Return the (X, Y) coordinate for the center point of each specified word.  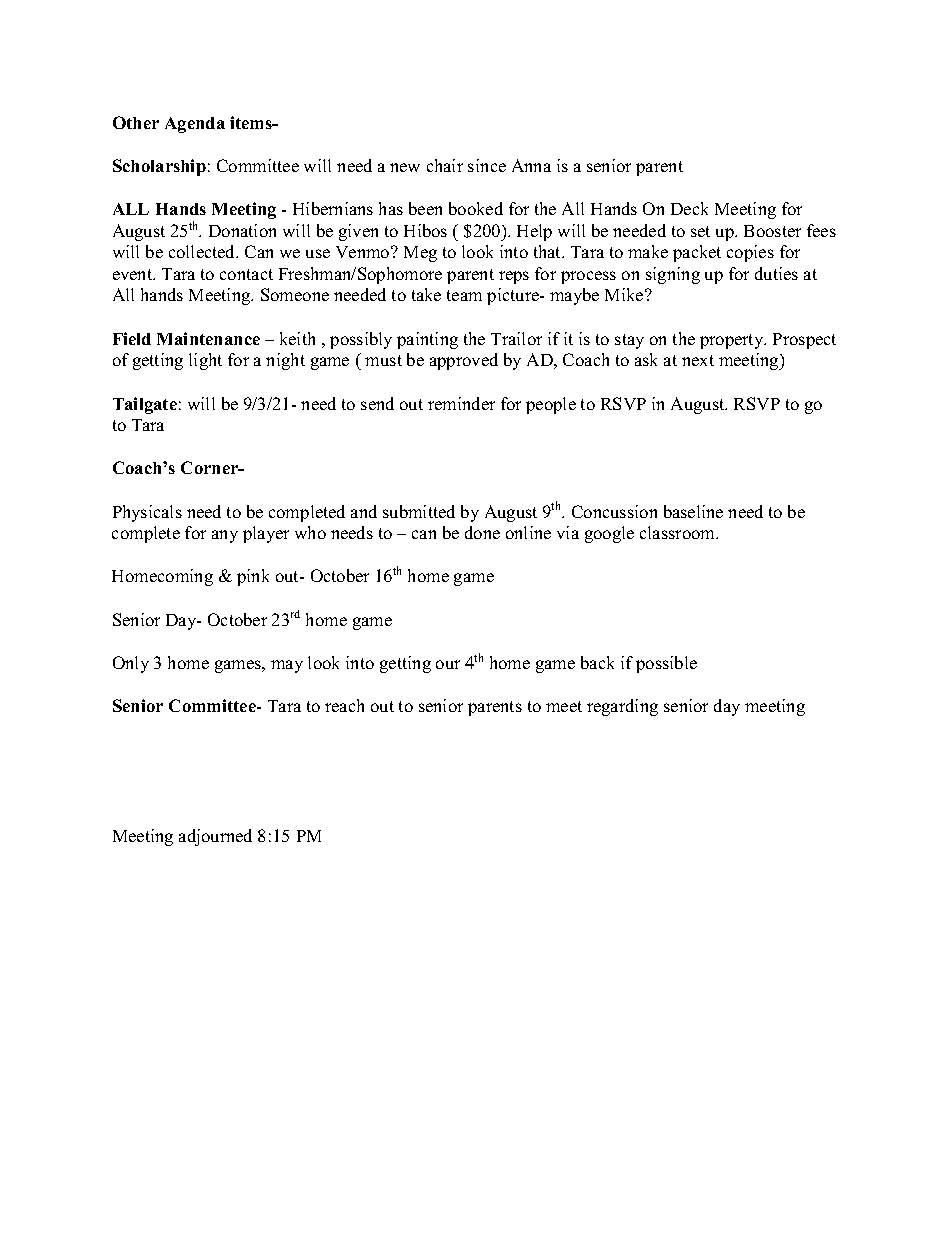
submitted (419, 511)
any (225, 536)
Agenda (195, 125)
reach (344, 705)
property (733, 341)
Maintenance (208, 338)
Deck (689, 208)
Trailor (516, 338)
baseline (693, 511)
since (487, 165)
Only (131, 664)
